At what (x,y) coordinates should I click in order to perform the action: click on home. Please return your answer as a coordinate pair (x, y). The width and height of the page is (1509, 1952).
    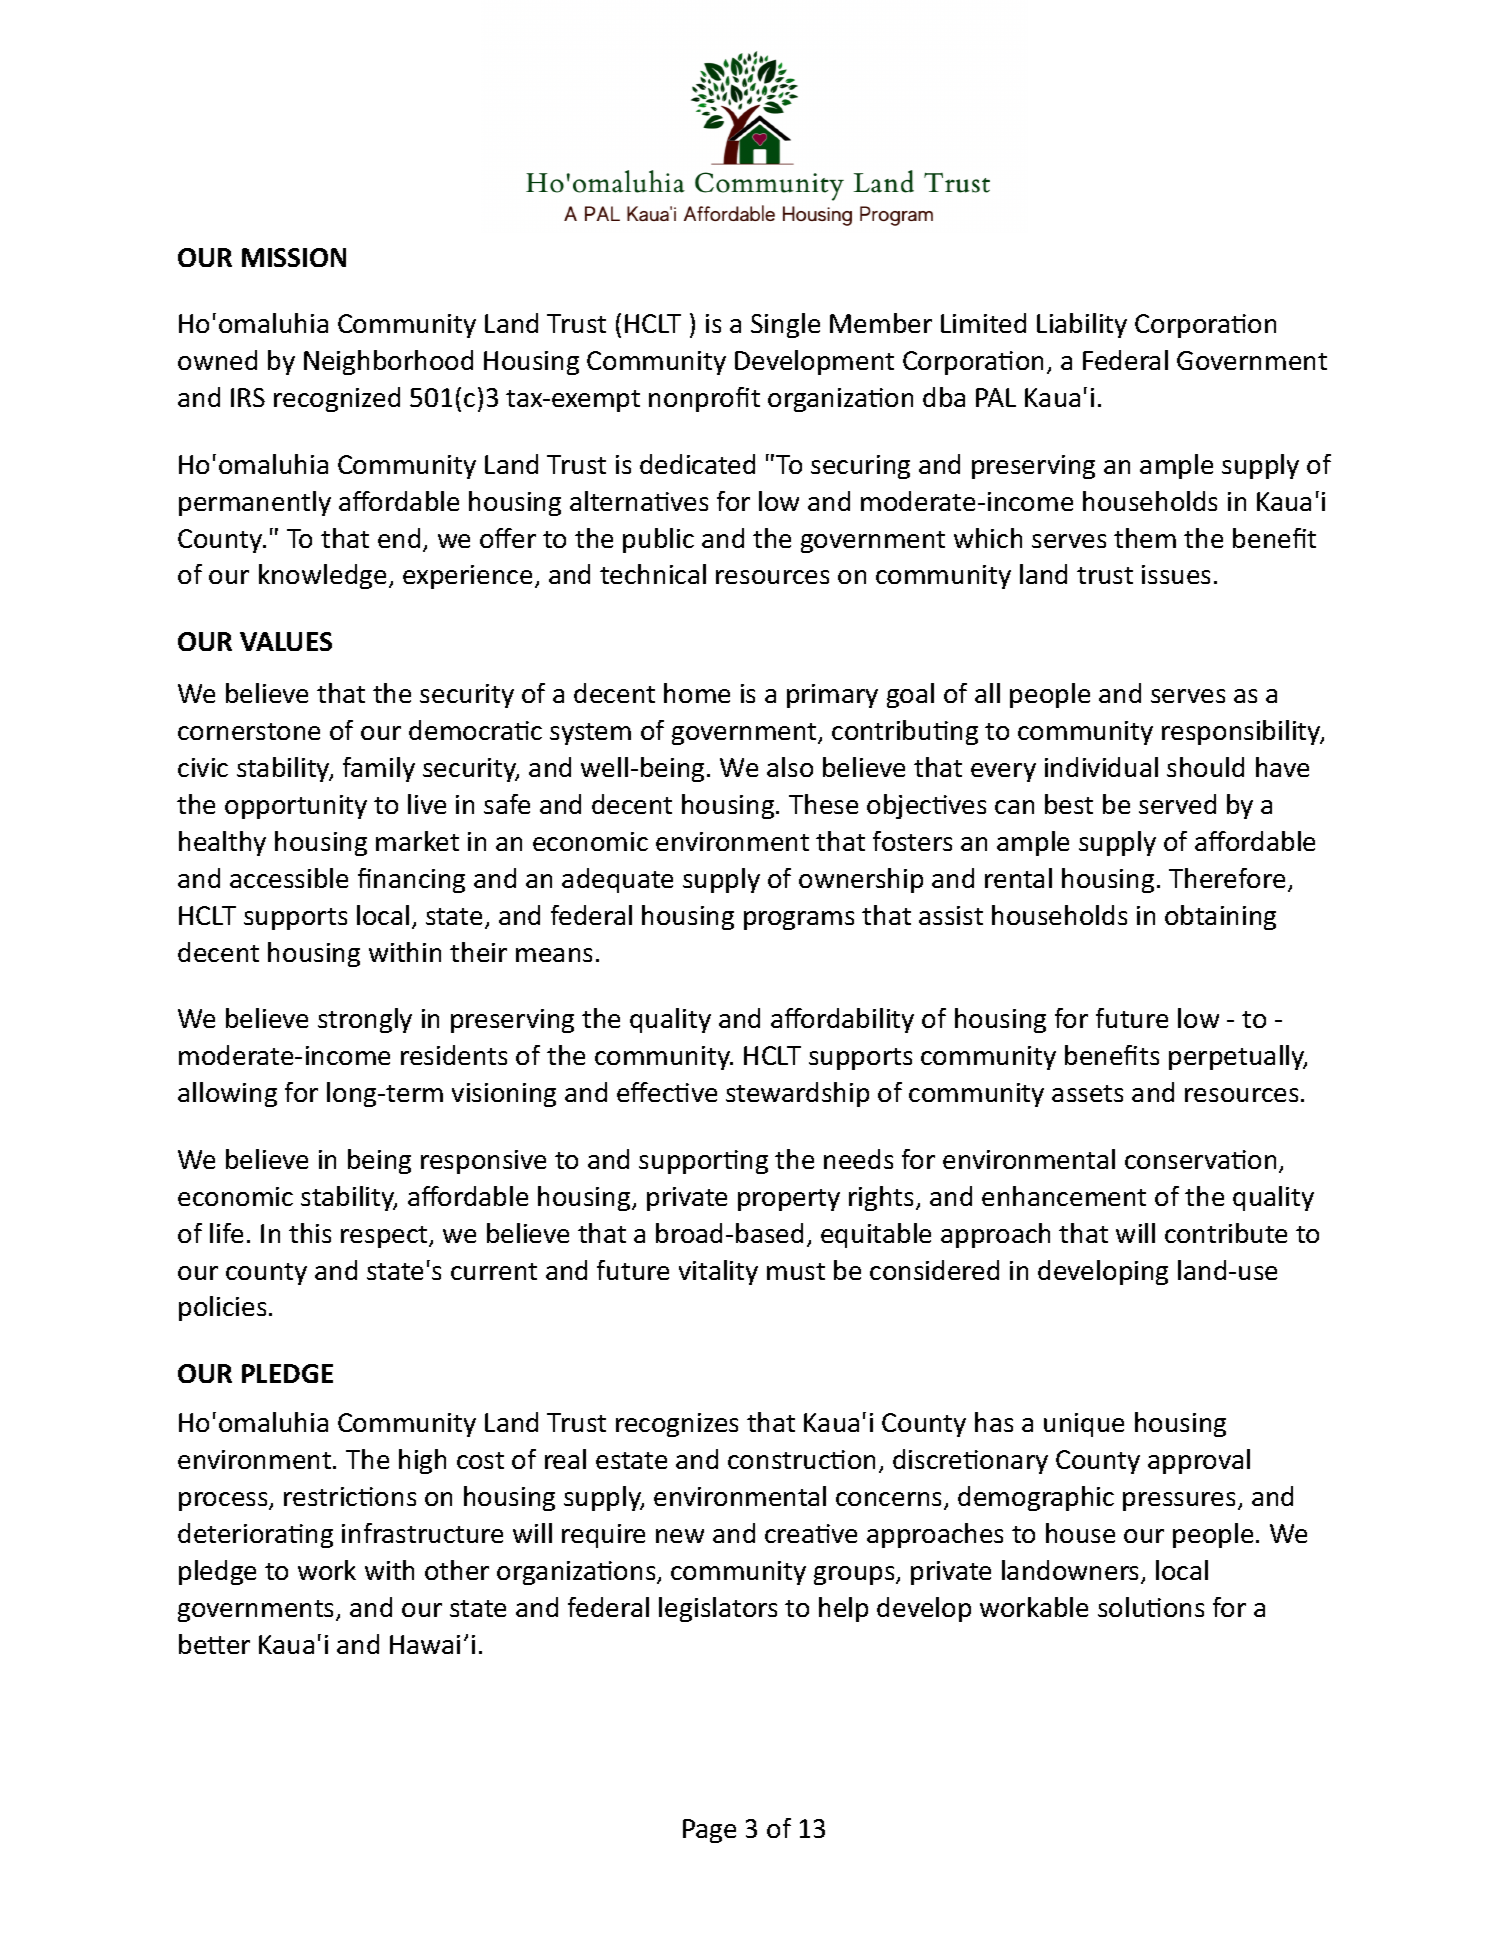
    Looking at the image, I should click on (697, 693).
